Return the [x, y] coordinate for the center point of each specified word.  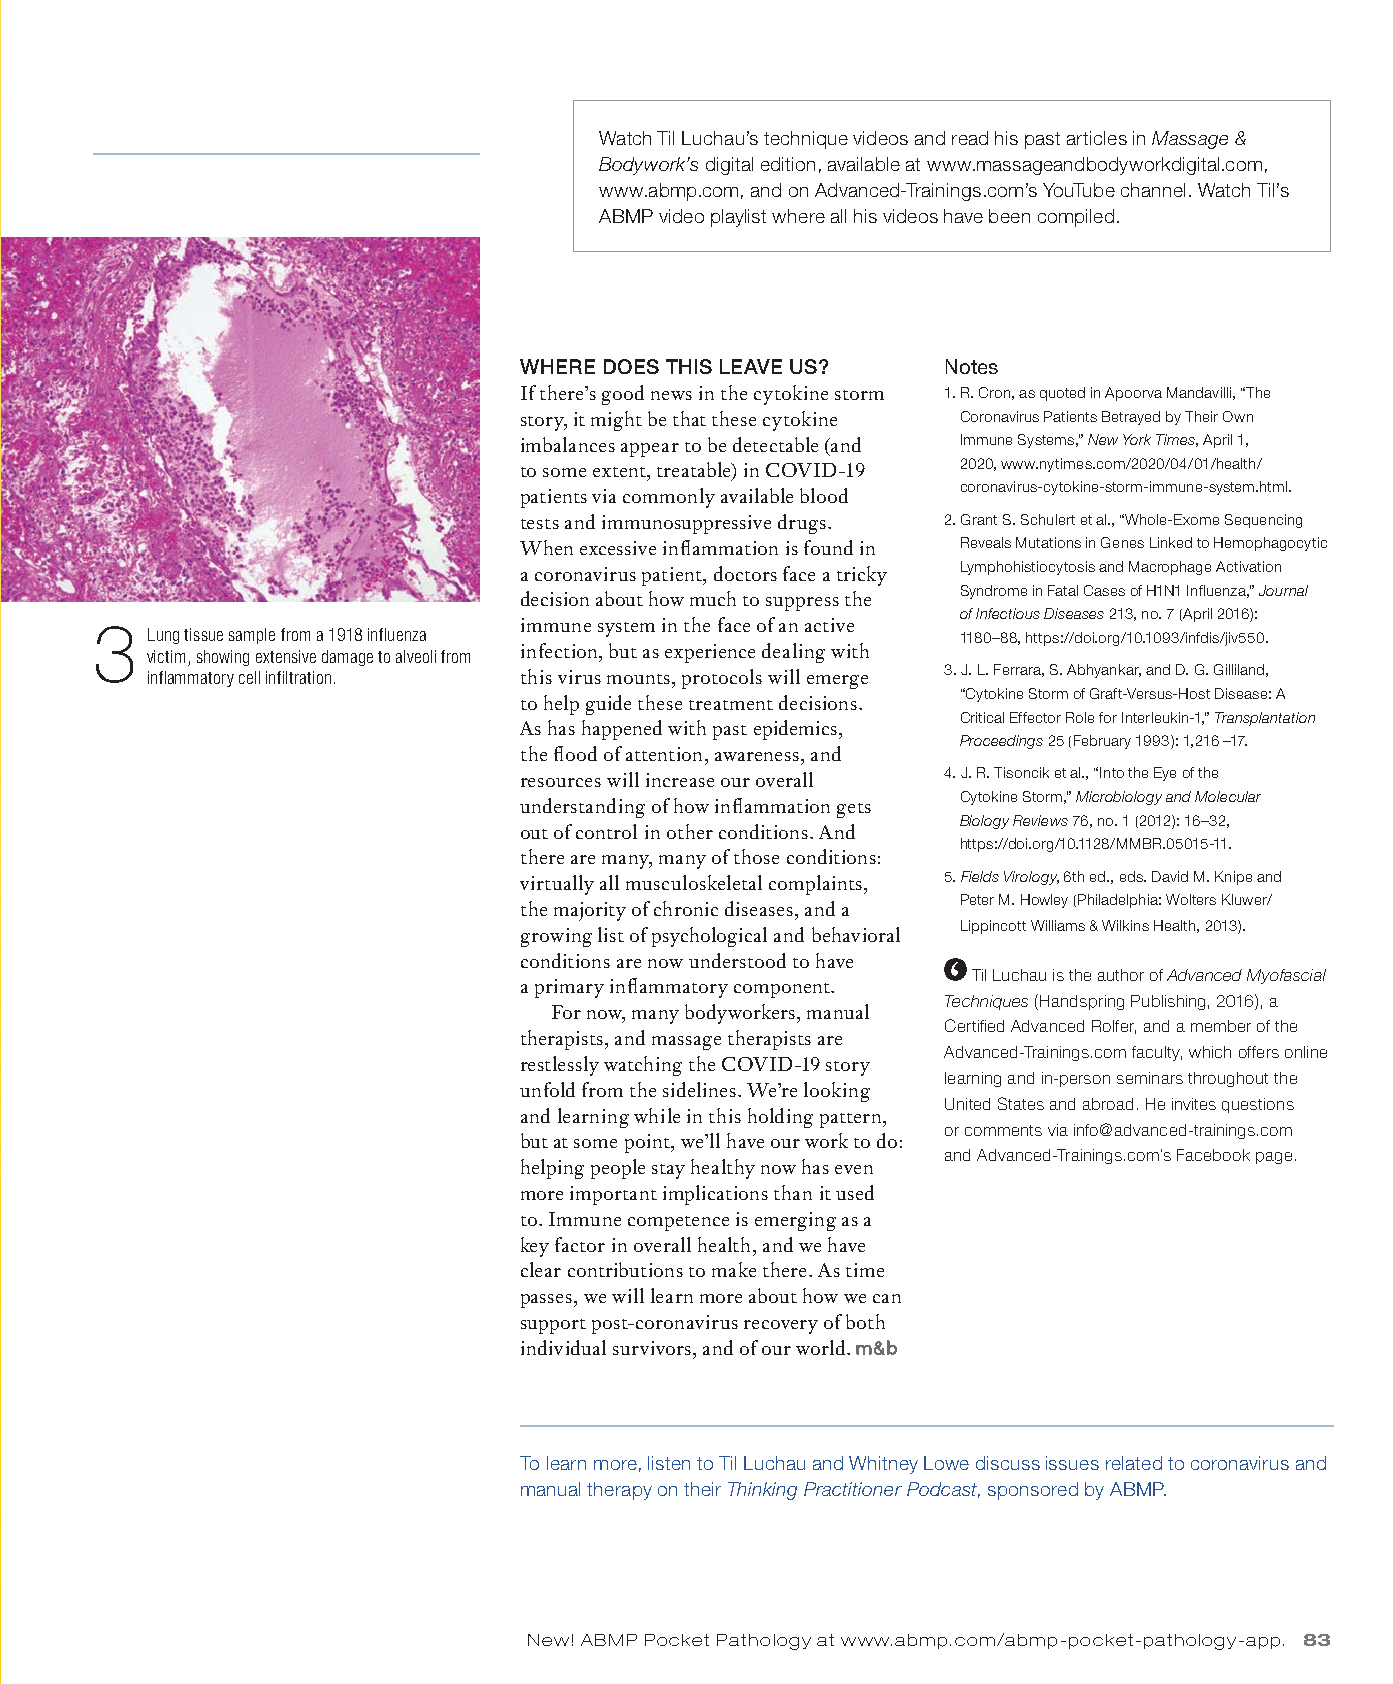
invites [1194, 1104]
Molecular [1228, 796]
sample [252, 636]
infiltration [298, 677]
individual [563, 1347]
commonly [669, 498]
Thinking [762, 1491]
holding [780, 1118]
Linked [1171, 542]
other [690, 831]
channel [1153, 190]
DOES [631, 366]
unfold [547, 1089]
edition [788, 164]
